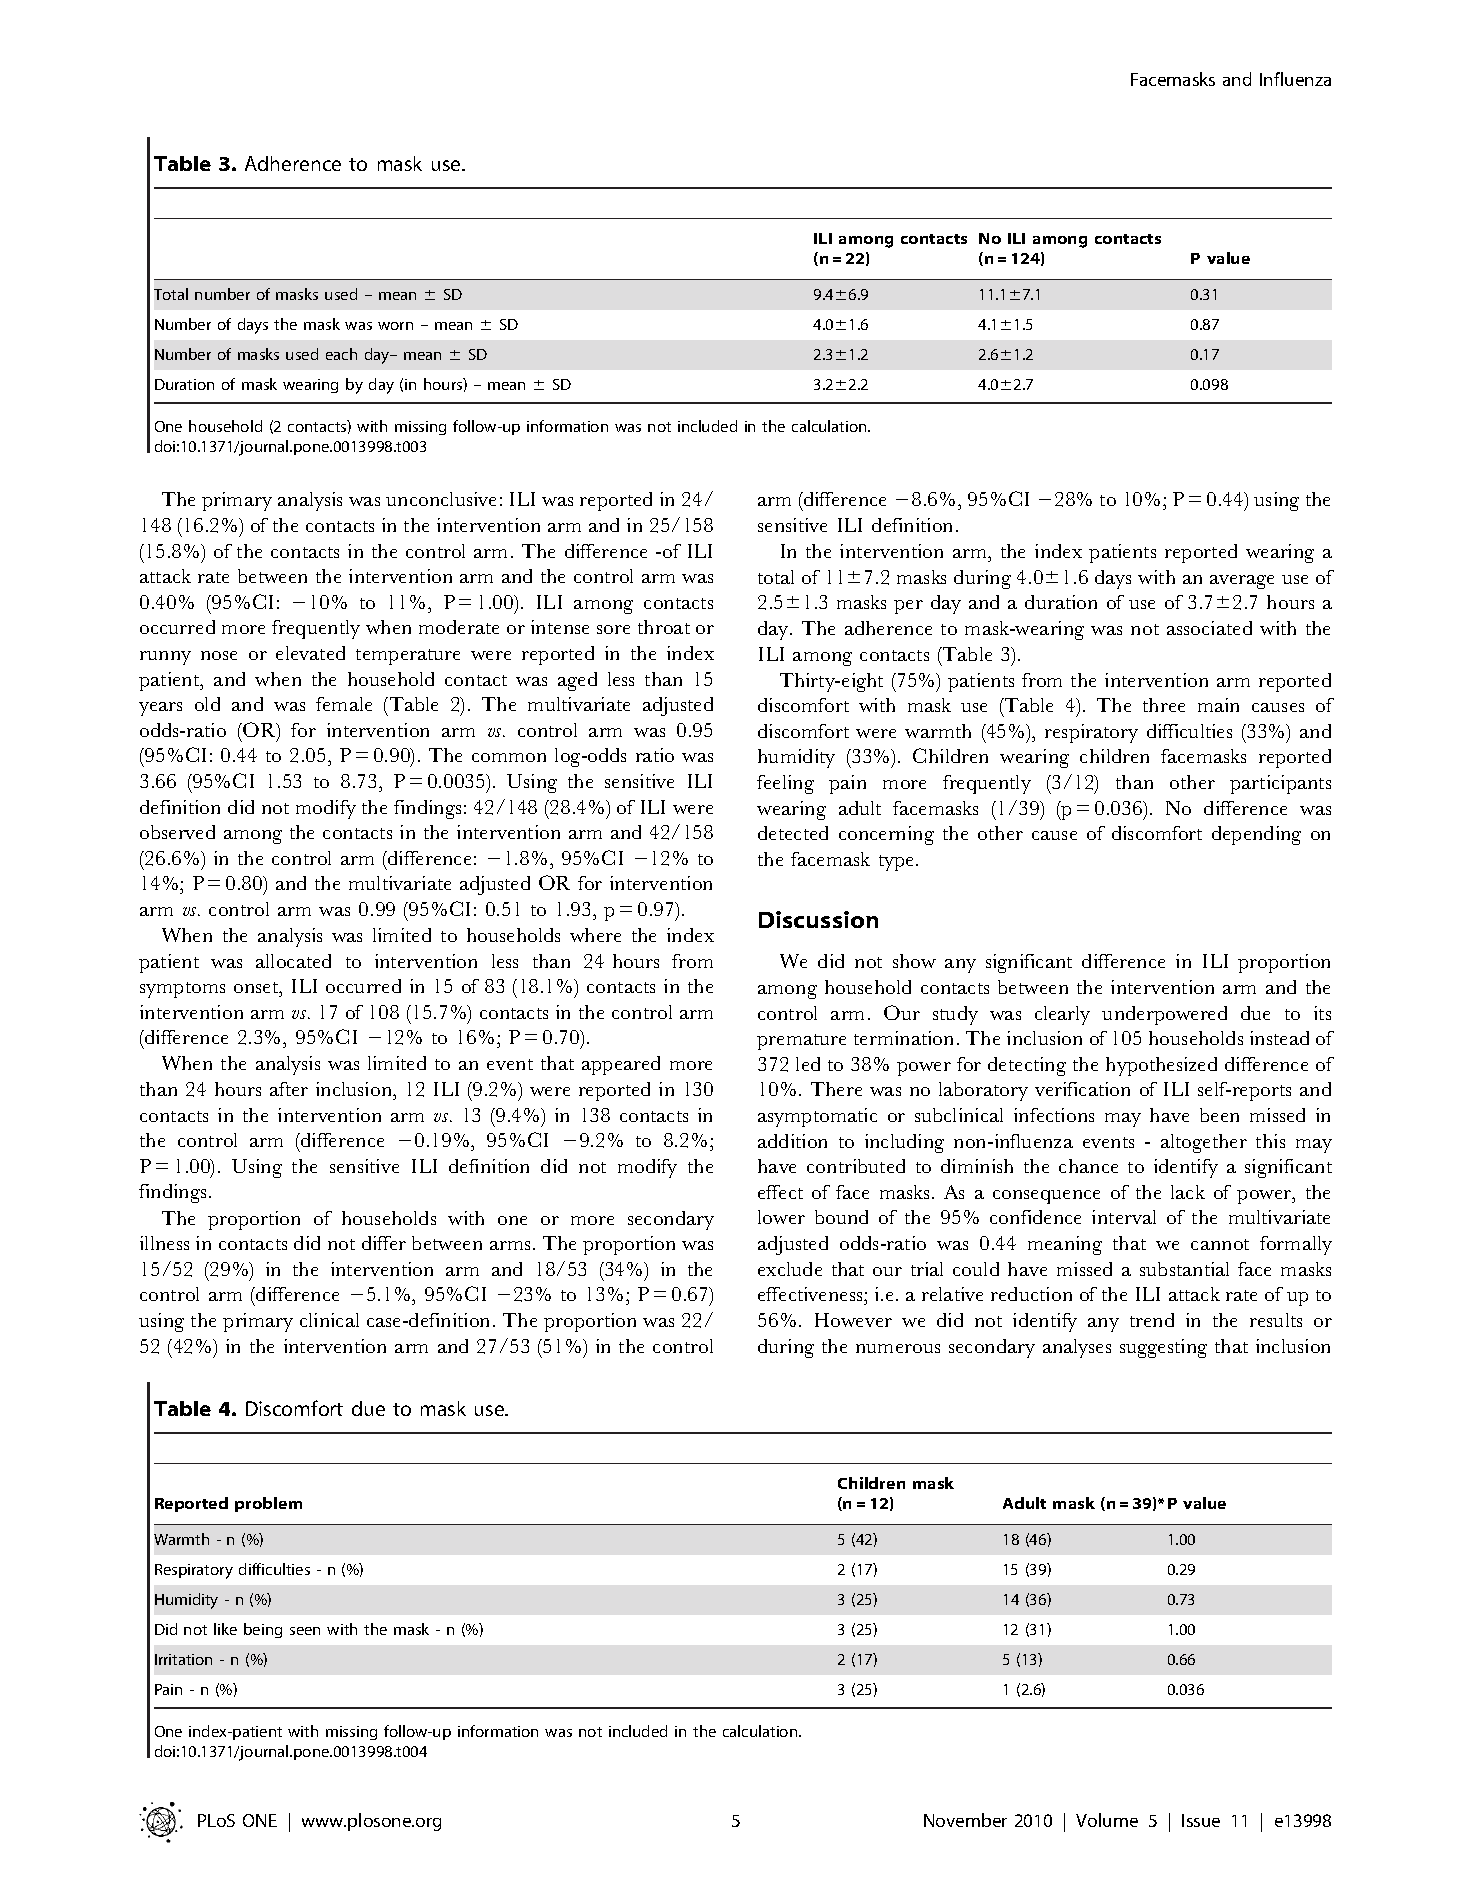 This screenshot has height=1901, width=1472. Describe the element at coordinates (289, 1089) in the screenshot. I see `after` at that location.
